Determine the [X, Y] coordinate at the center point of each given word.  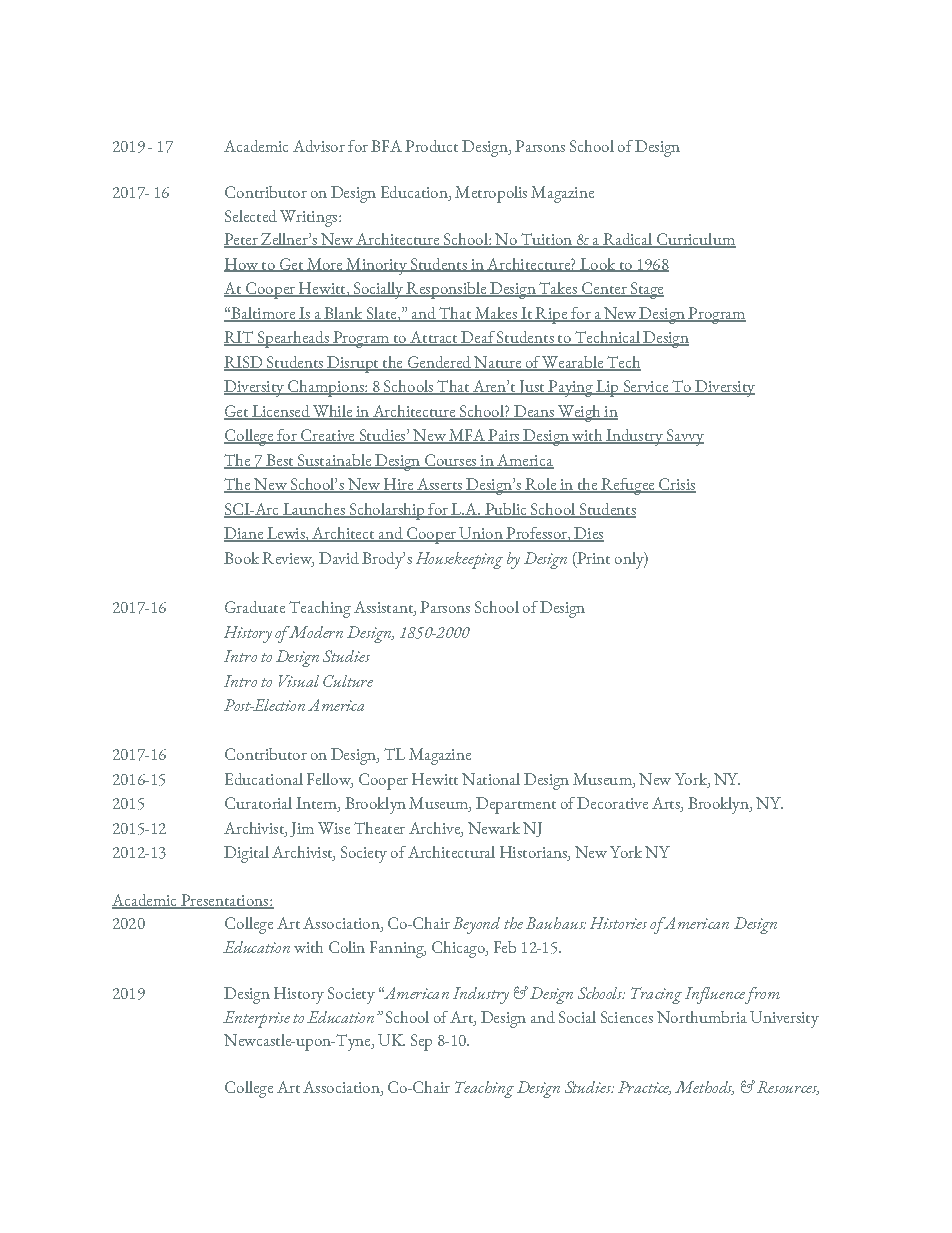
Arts [667, 804]
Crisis [676, 485]
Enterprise [256, 1019]
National [491, 779]
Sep [421, 1042]
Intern [317, 804]
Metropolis [491, 194]
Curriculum [695, 240]
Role [541, 485]
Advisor [319, 146]
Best [280, 461]
